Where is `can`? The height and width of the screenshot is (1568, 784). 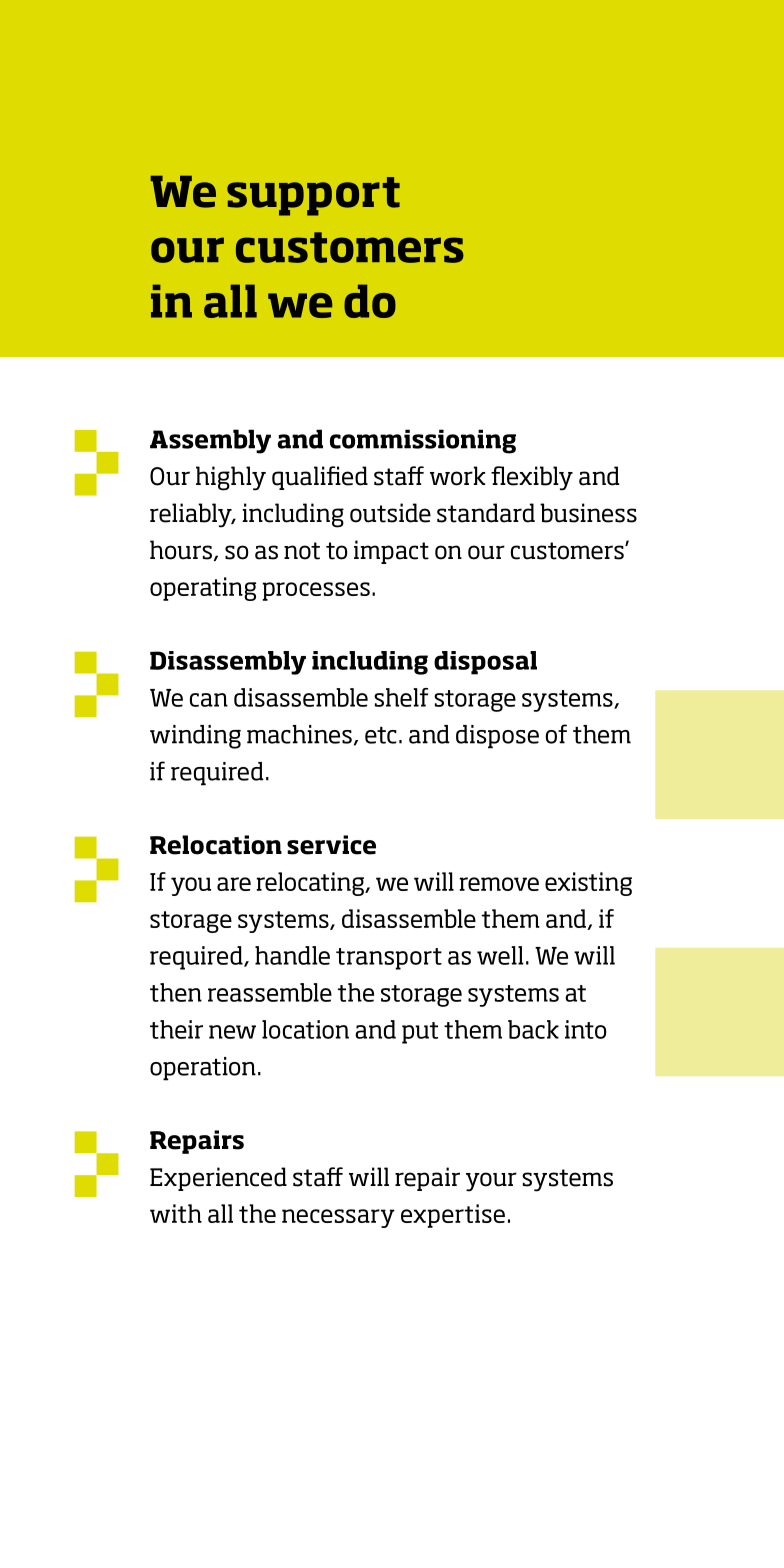
can is located at coordinates (209, 700).
